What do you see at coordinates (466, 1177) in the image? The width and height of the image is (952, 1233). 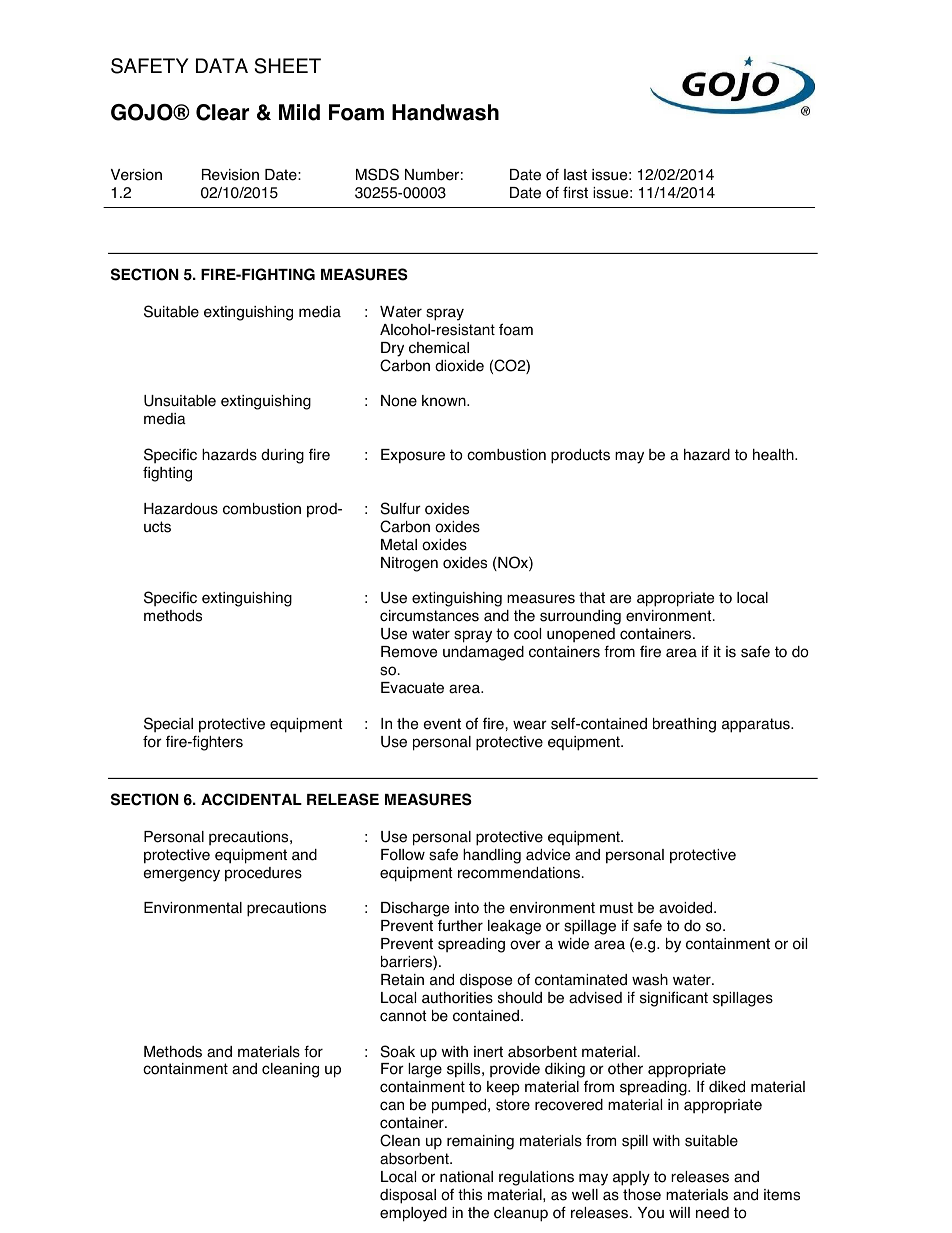 I see `national` at bounding box center [466, 1177].
